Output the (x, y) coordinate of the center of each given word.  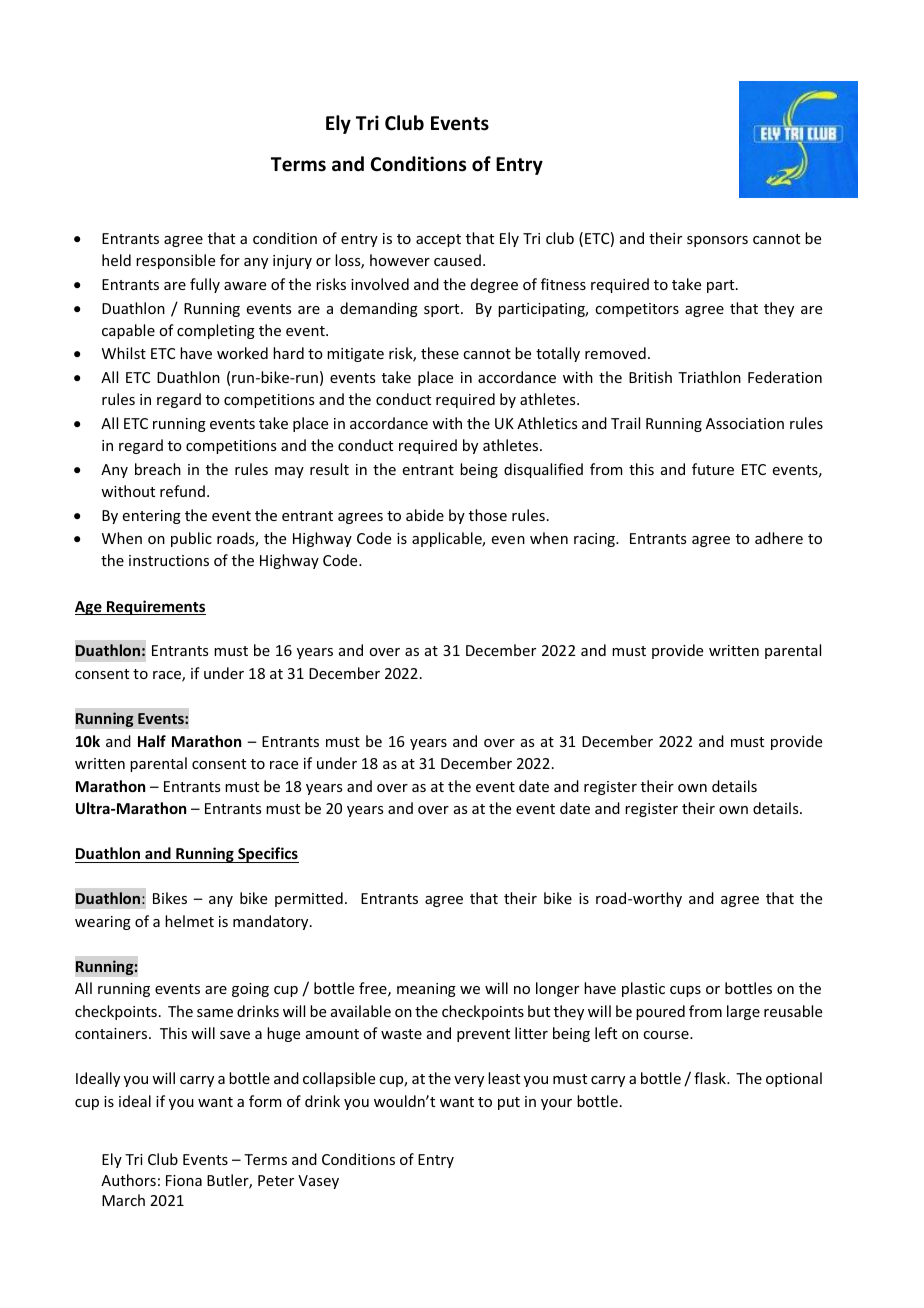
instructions (169, 560)
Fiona (184, 1180)
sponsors (717, 241)
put (509, 1103)
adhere (779, 538)
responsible (175, 261)
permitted (309, 899)
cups (685, 991)
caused (457, 260)
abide (425, 515)
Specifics (267, 855)
